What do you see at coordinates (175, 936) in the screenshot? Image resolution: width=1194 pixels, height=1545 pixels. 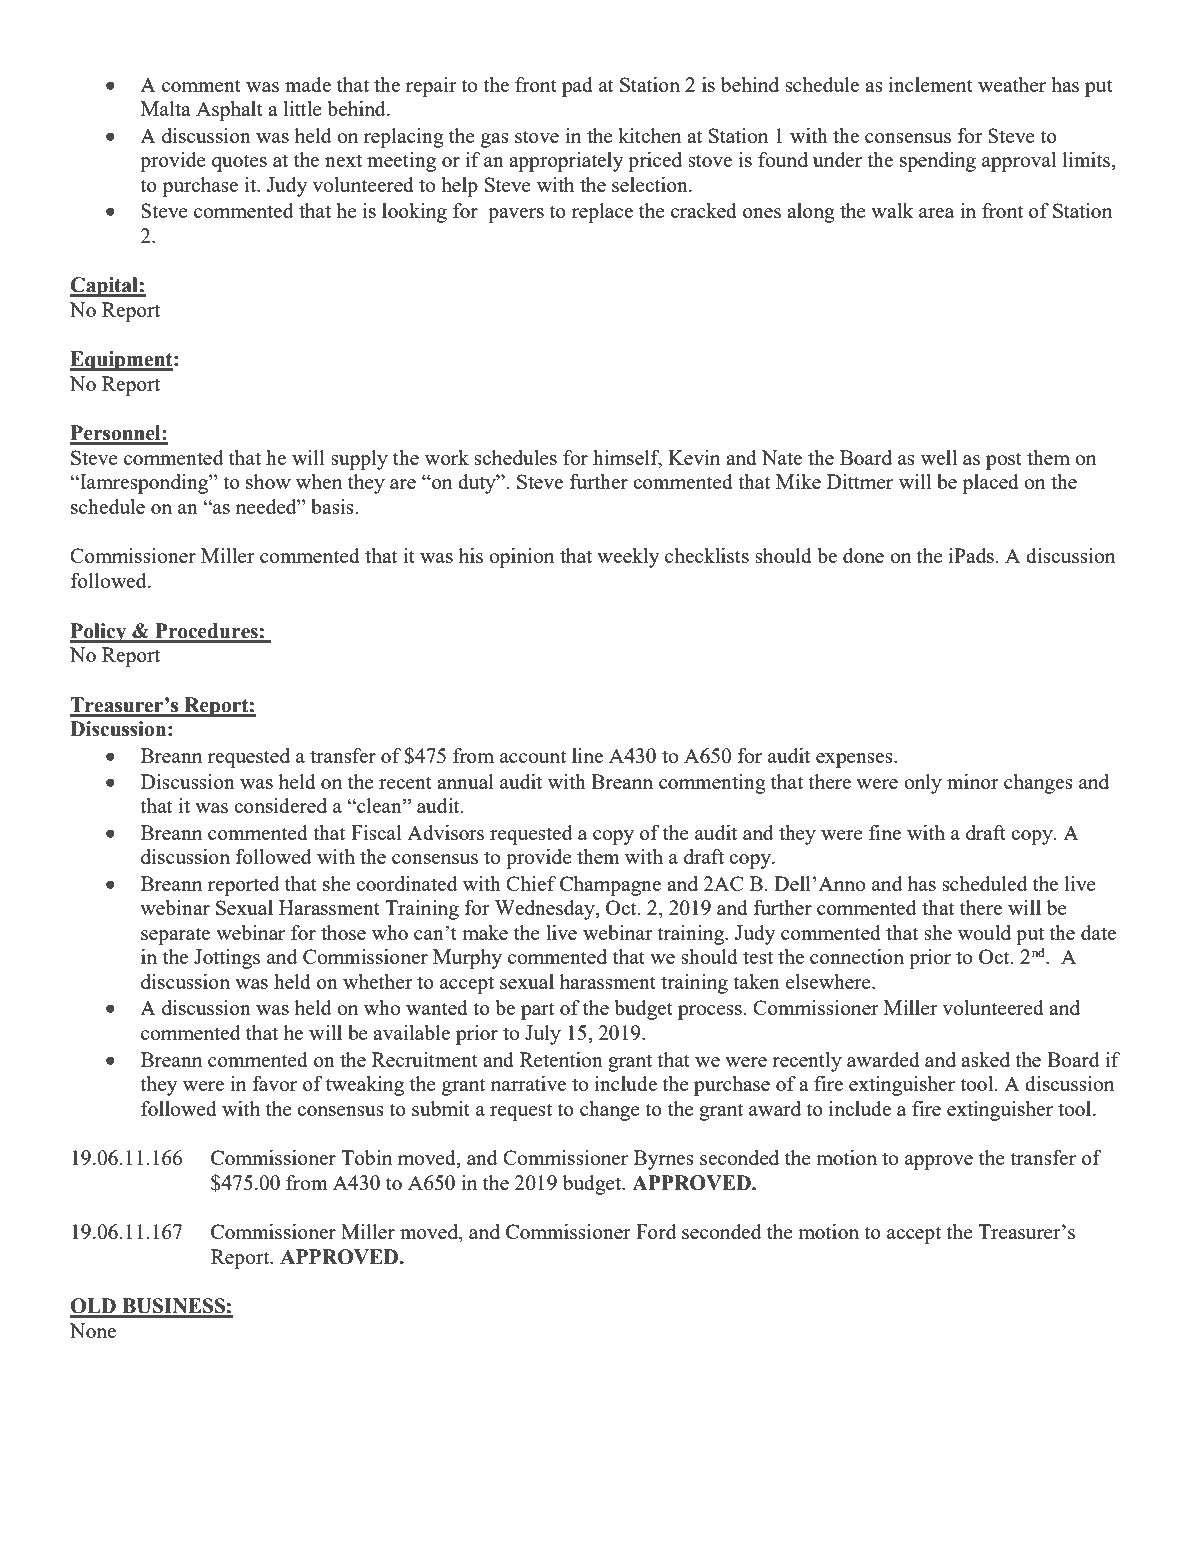 I see `separate` at bounding box center [175, 936].
